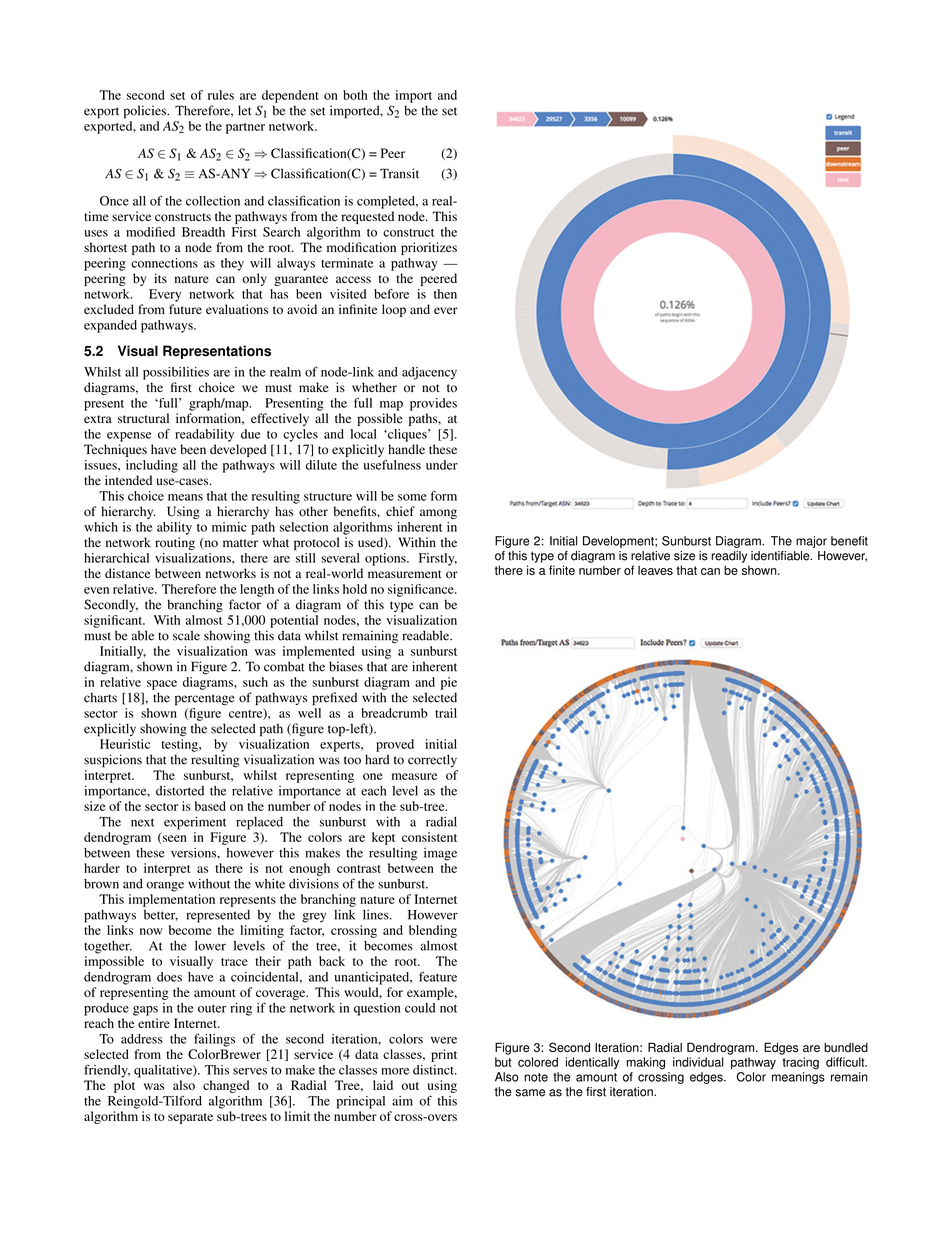 This image has width=952, height=1233. Describe the element at coordinates (422, 590) in the image. I see `significance` at that location.
